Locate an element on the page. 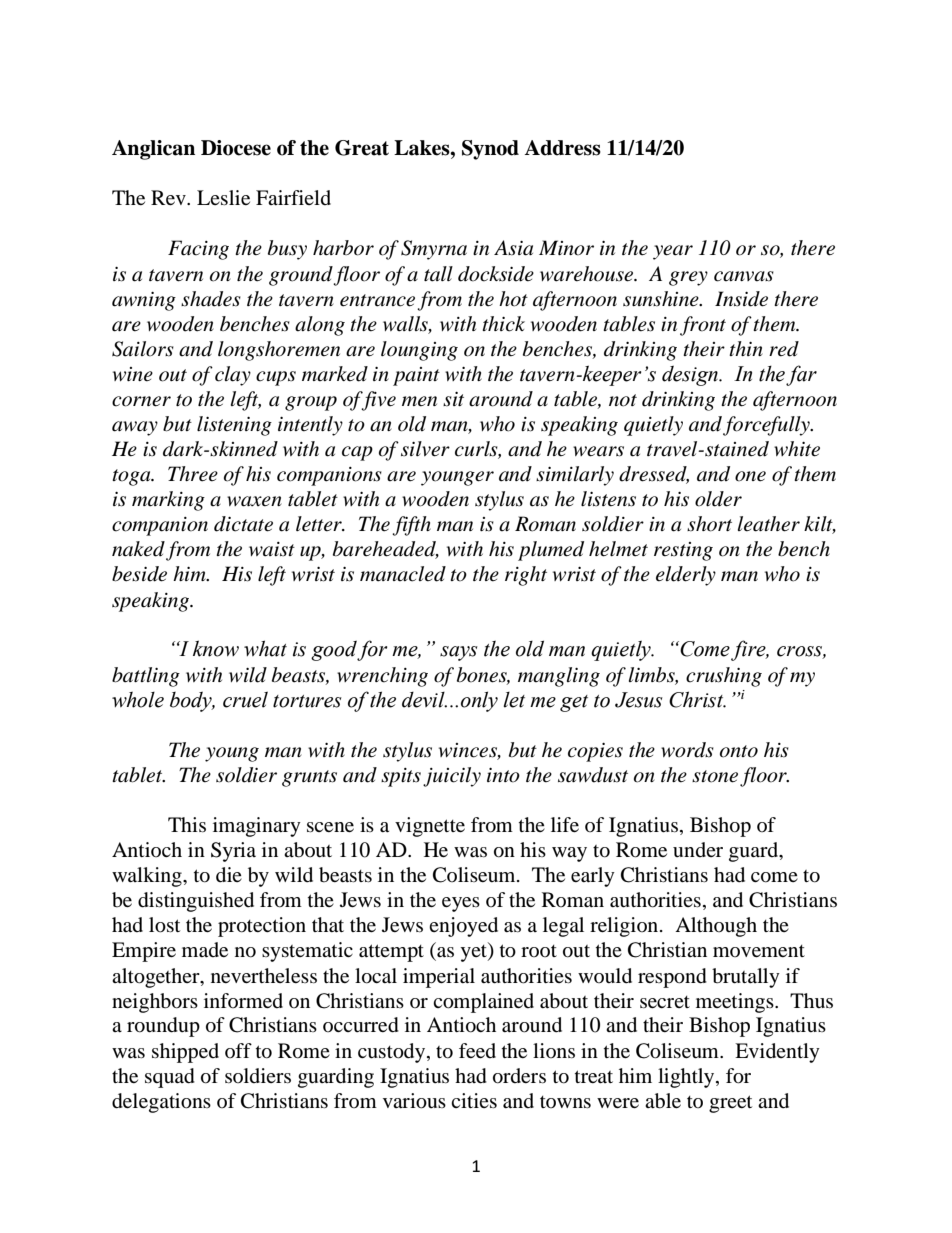 This document has width=952, height=1233. Although is located at coordinates (716, 927).
